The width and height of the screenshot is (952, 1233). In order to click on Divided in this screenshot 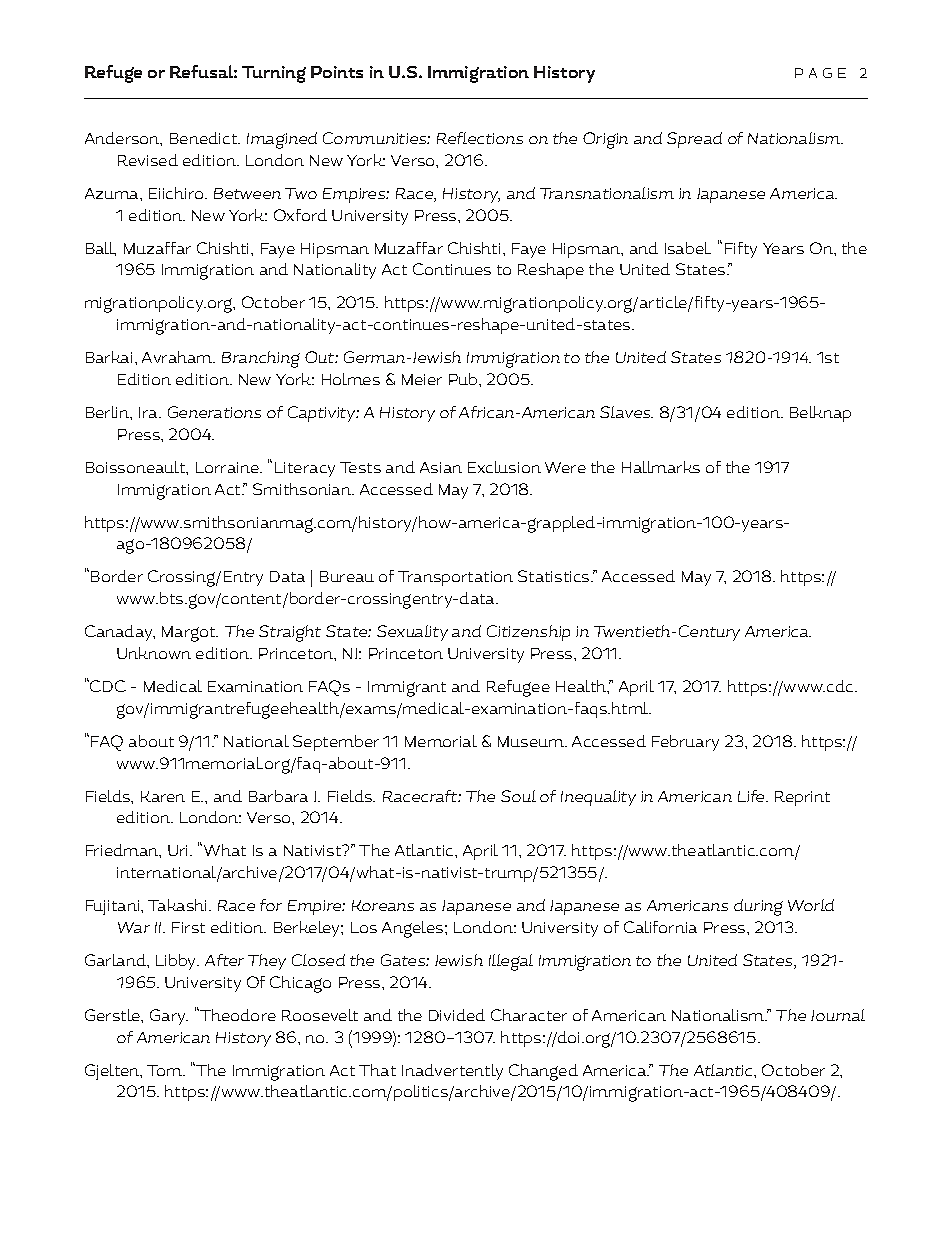, I will do `click(457, 1015)`.
